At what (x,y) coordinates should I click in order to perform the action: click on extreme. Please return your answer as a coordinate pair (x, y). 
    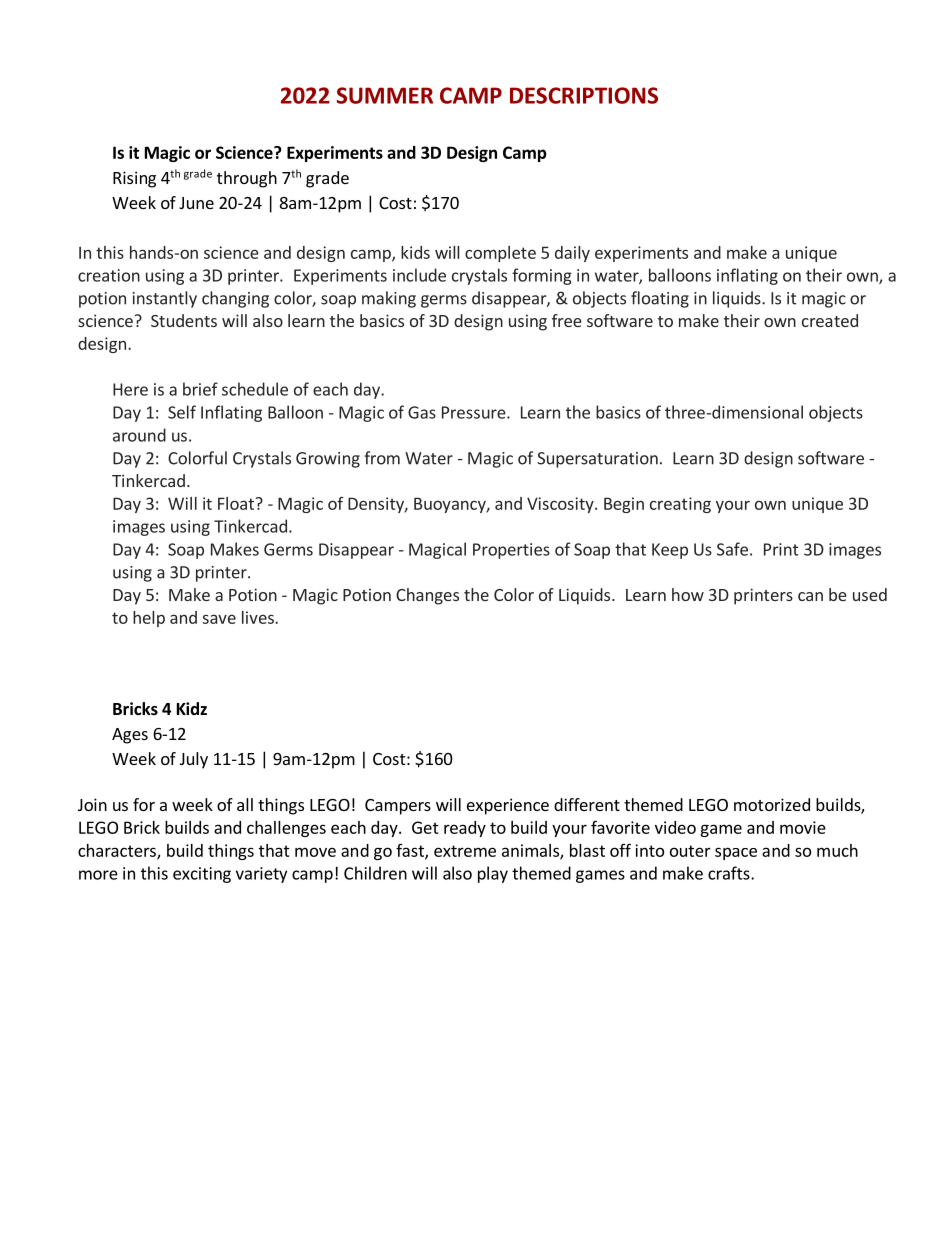
    Looking at the image, I should click on (465, 851).
